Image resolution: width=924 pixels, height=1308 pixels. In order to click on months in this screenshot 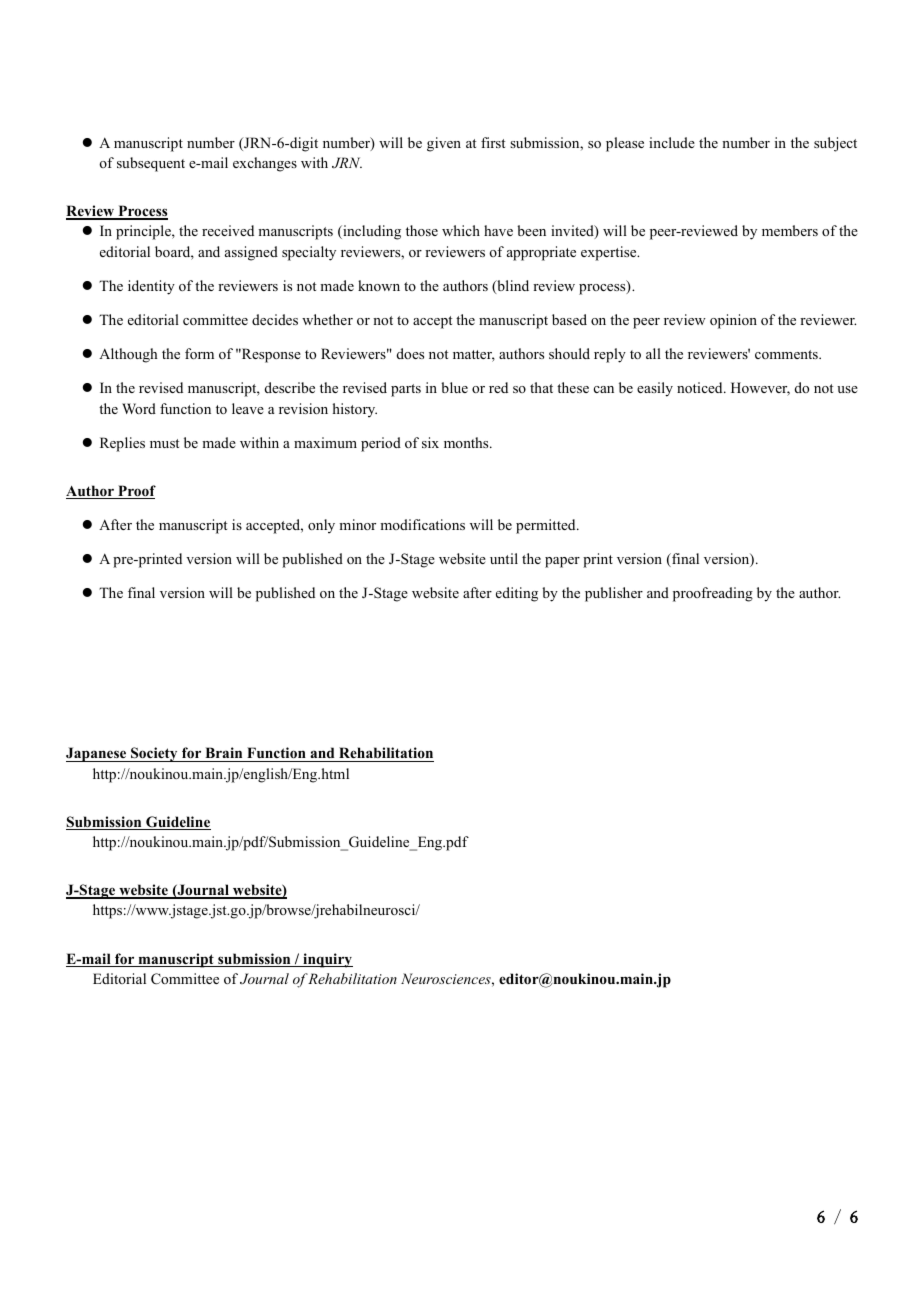, I will do `click(467, 442)`.
